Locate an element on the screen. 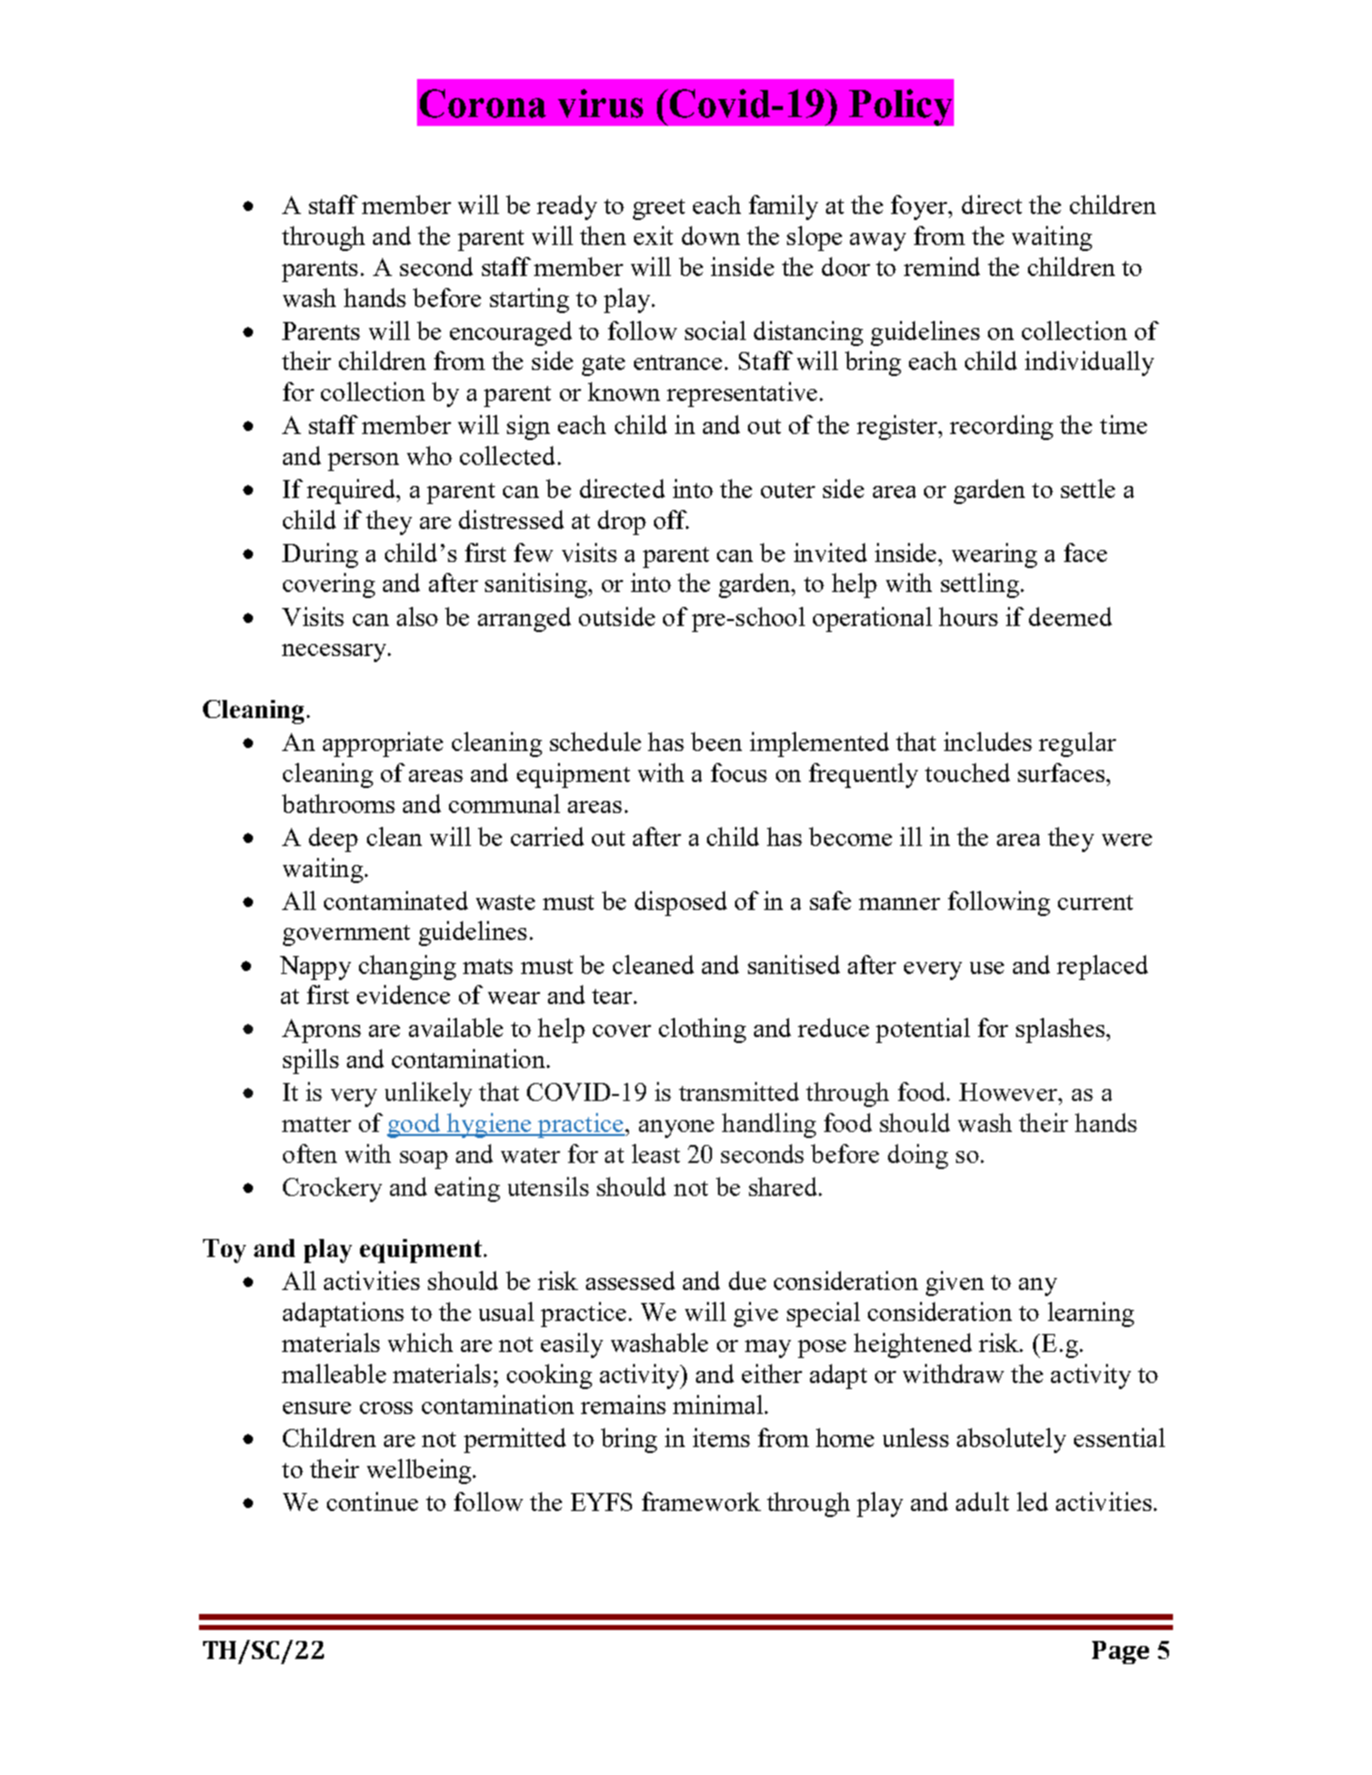  current is located at coordinates (1095, 902).
